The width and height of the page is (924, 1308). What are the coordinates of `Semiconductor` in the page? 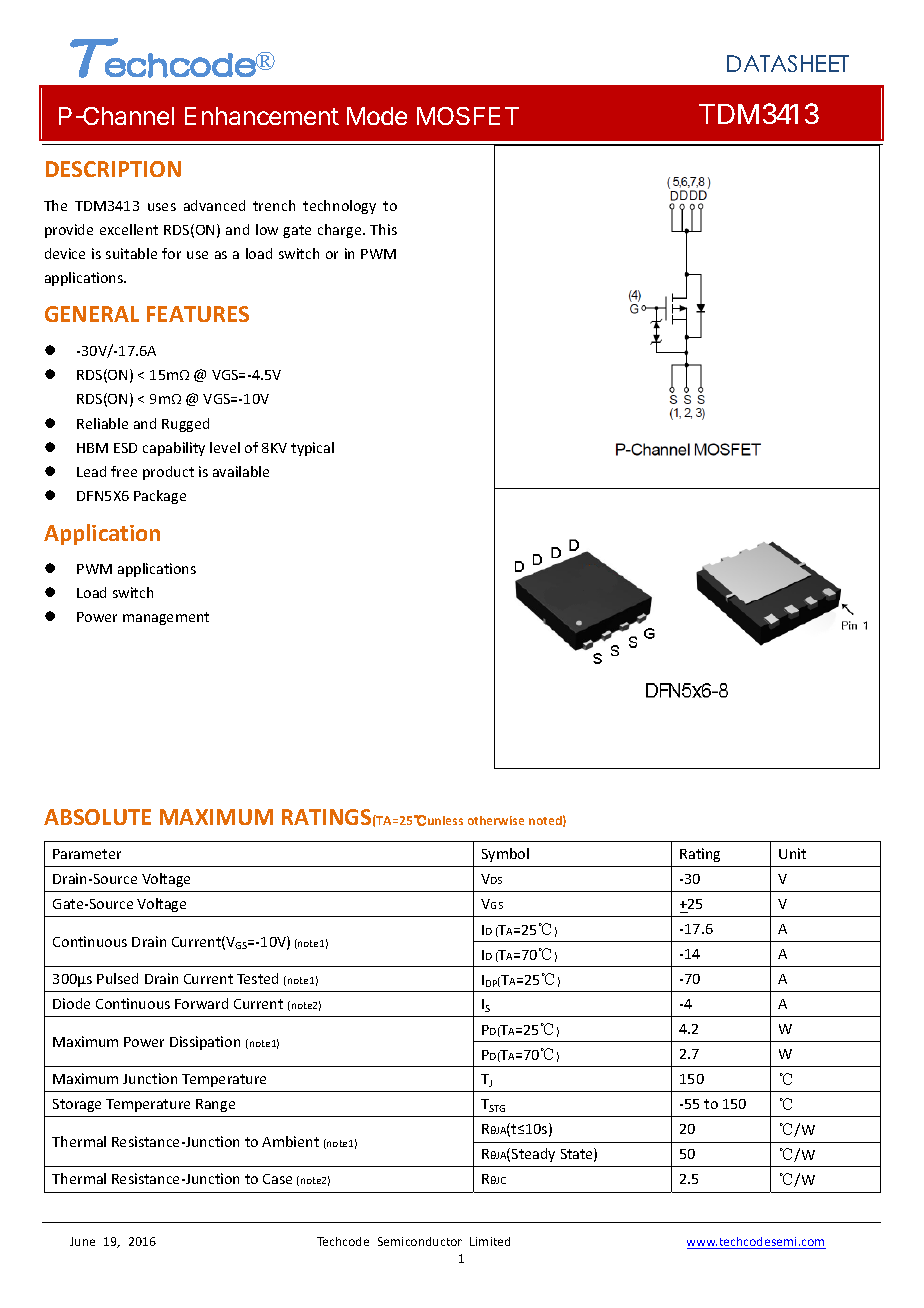 It's located at (420, 1241).
